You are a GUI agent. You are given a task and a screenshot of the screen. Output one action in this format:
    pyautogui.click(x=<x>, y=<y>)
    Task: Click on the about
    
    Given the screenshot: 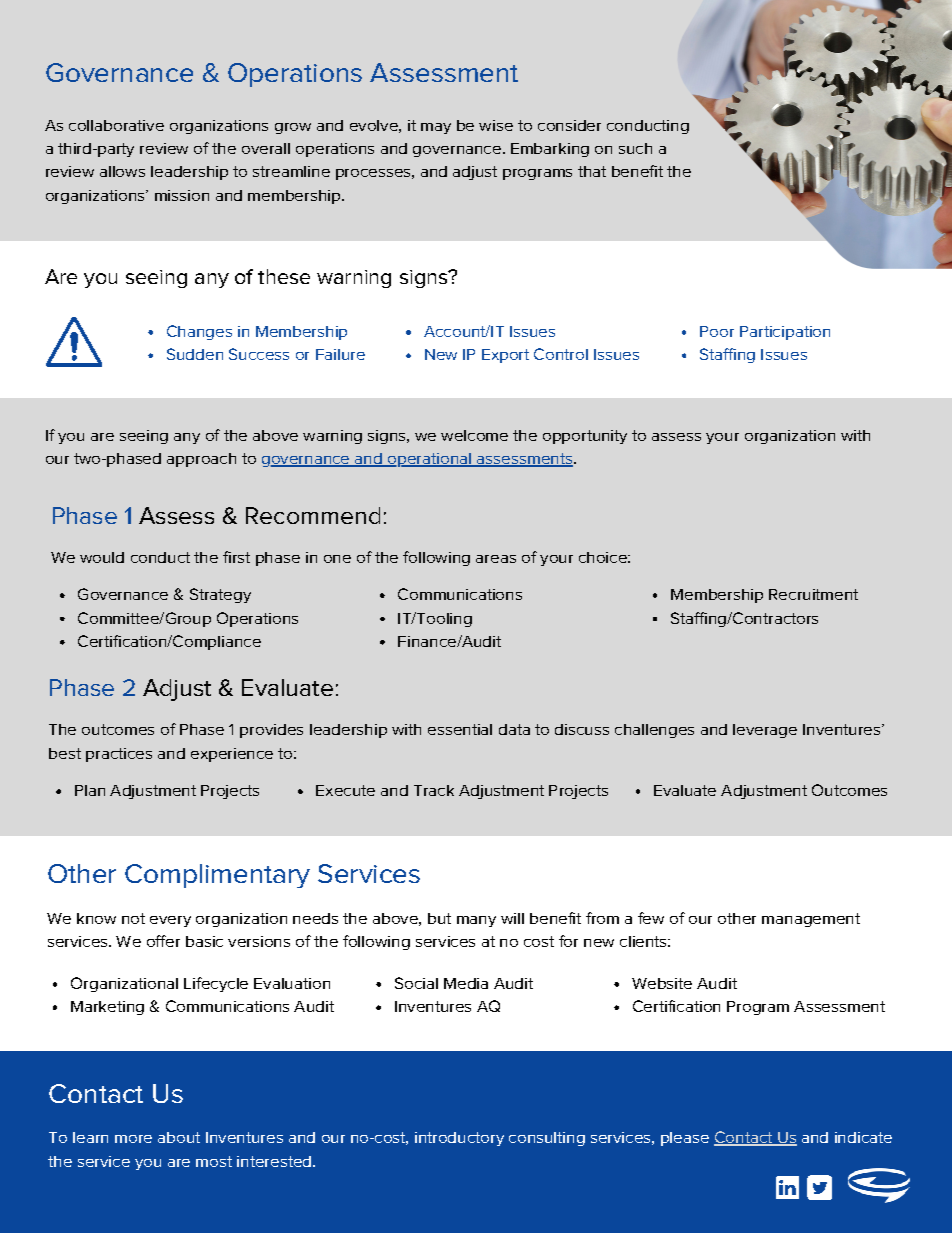 What is the action you would take?
    pyautogui.click(x=179, y=1137)
